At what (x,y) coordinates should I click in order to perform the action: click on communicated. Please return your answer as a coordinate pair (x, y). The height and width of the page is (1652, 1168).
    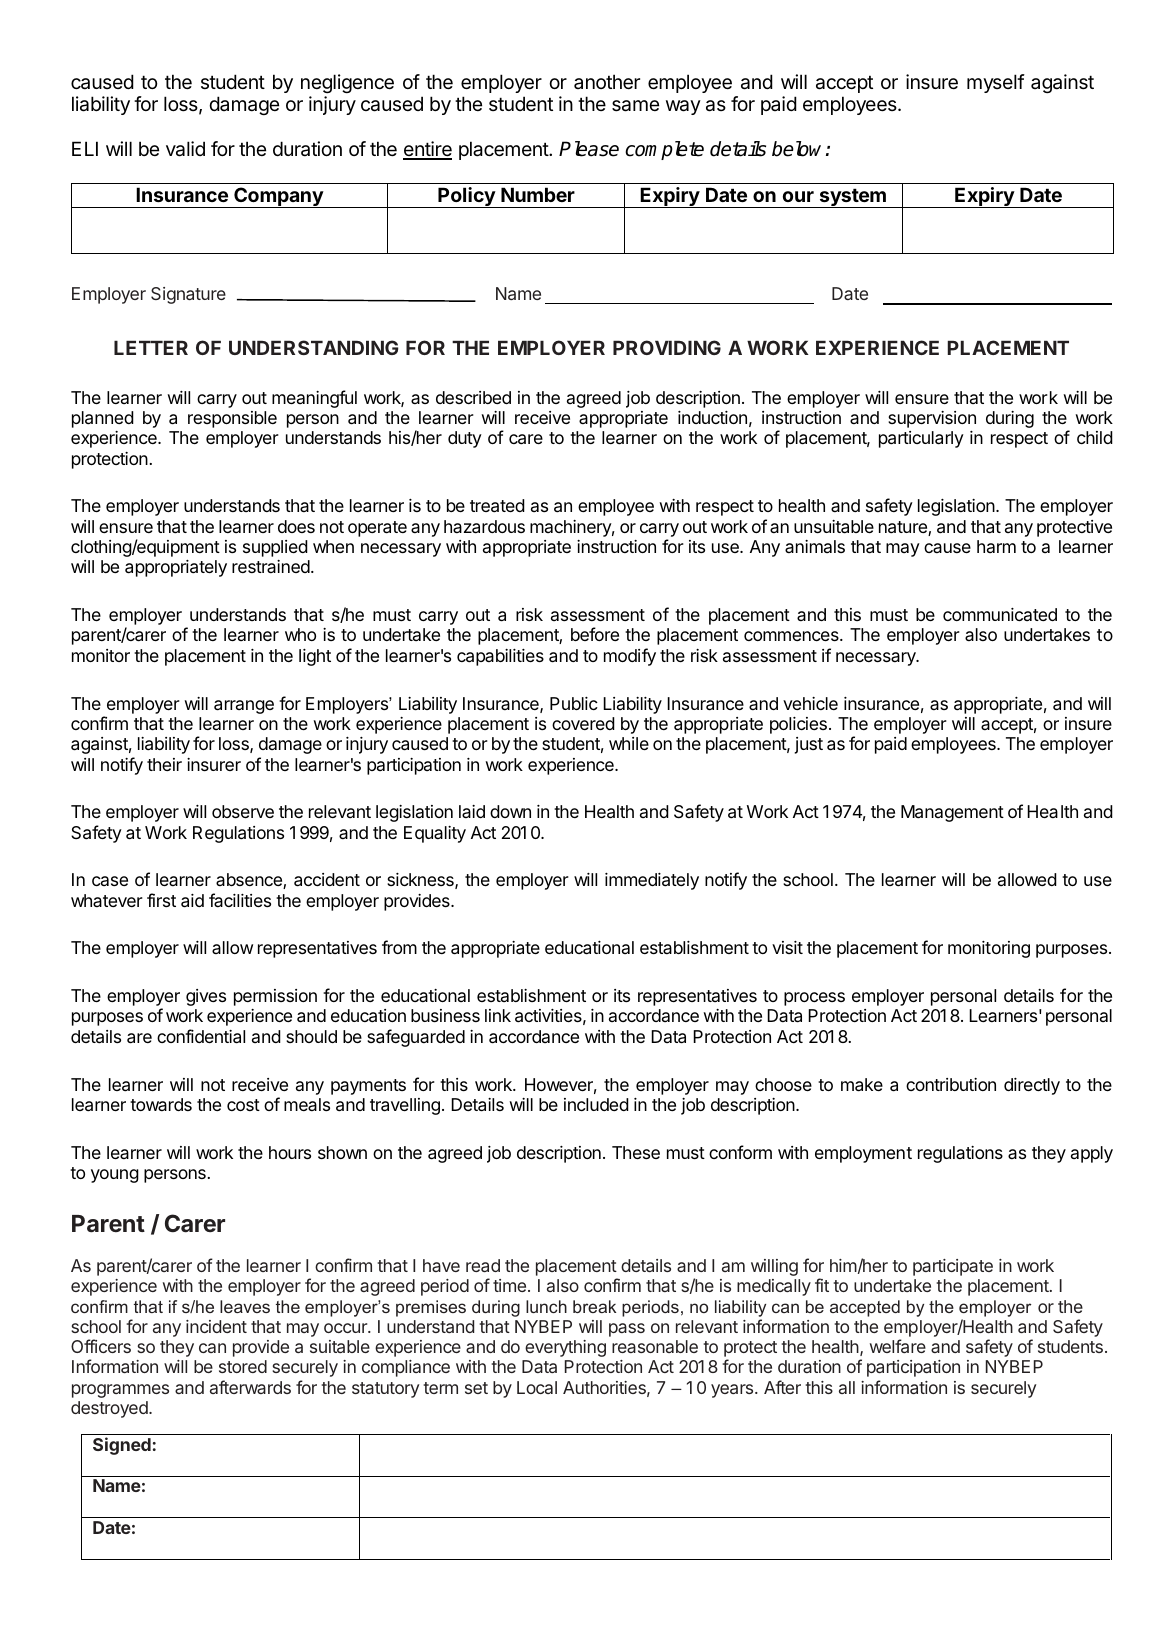
    Looking at the image, I should click on (1000, 614).
